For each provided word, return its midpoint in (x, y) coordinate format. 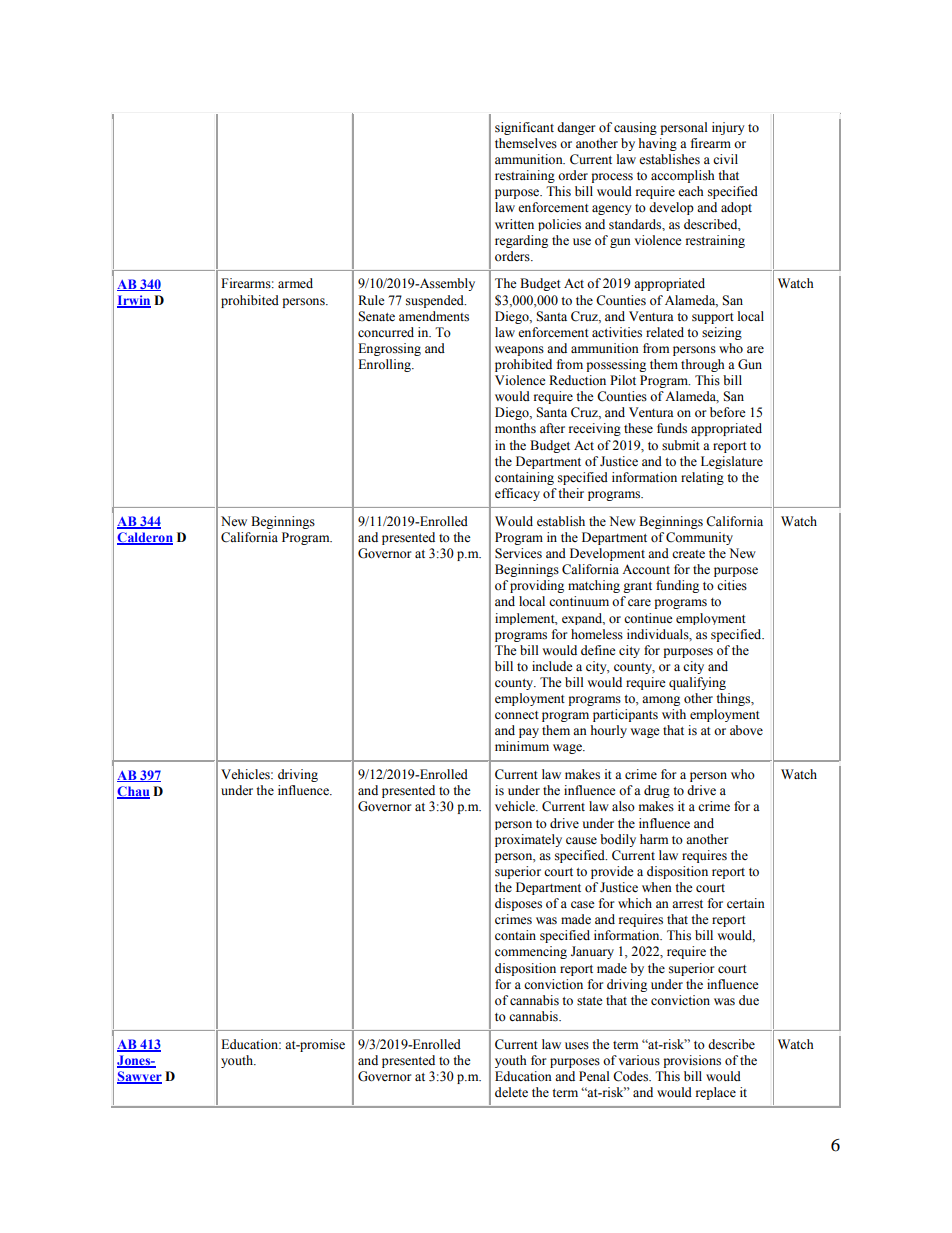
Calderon (145, 538)
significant (524, 128)
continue (648, 618)
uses (577, 1046)
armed (295, 283)
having (658, 144)
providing (537, 586)
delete (511, 1092)
